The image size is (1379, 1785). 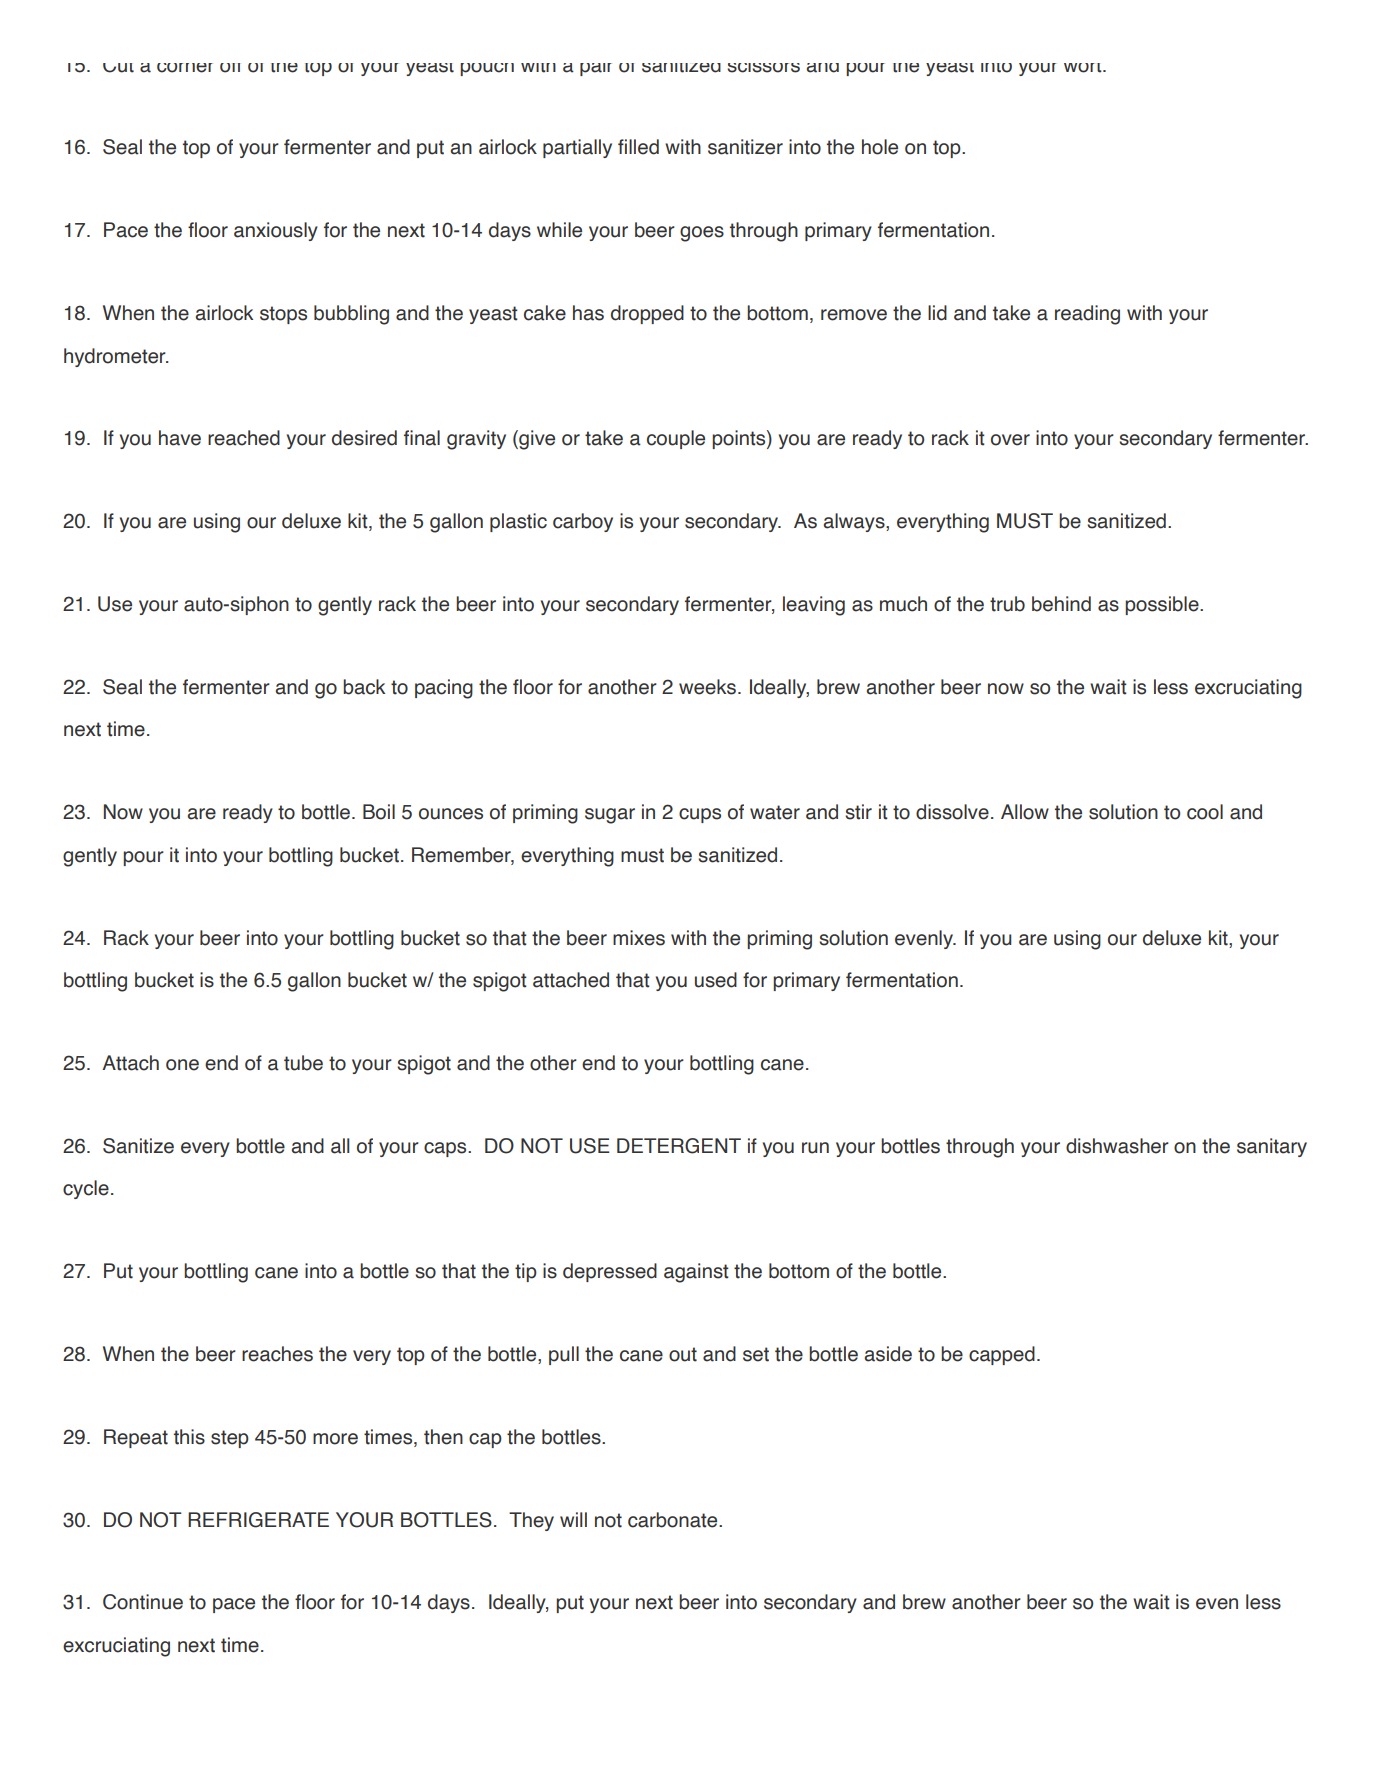 What do you see at coordinates (379, 812) in the screenshot?
I see `Boil` at bounding box center [379, 812].
